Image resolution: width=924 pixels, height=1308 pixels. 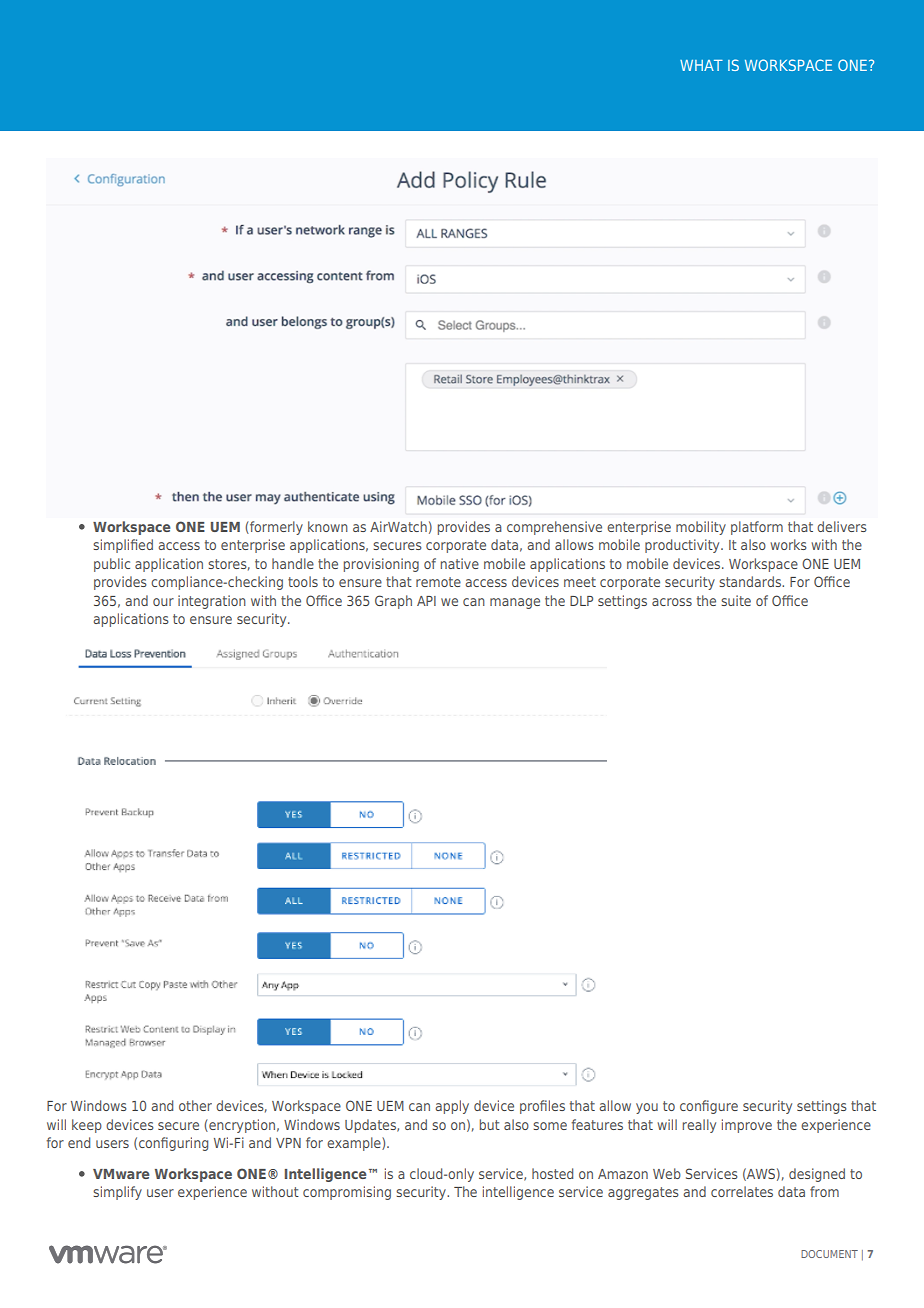 I want to click on comprehensive, so click(x=554, y=528).
